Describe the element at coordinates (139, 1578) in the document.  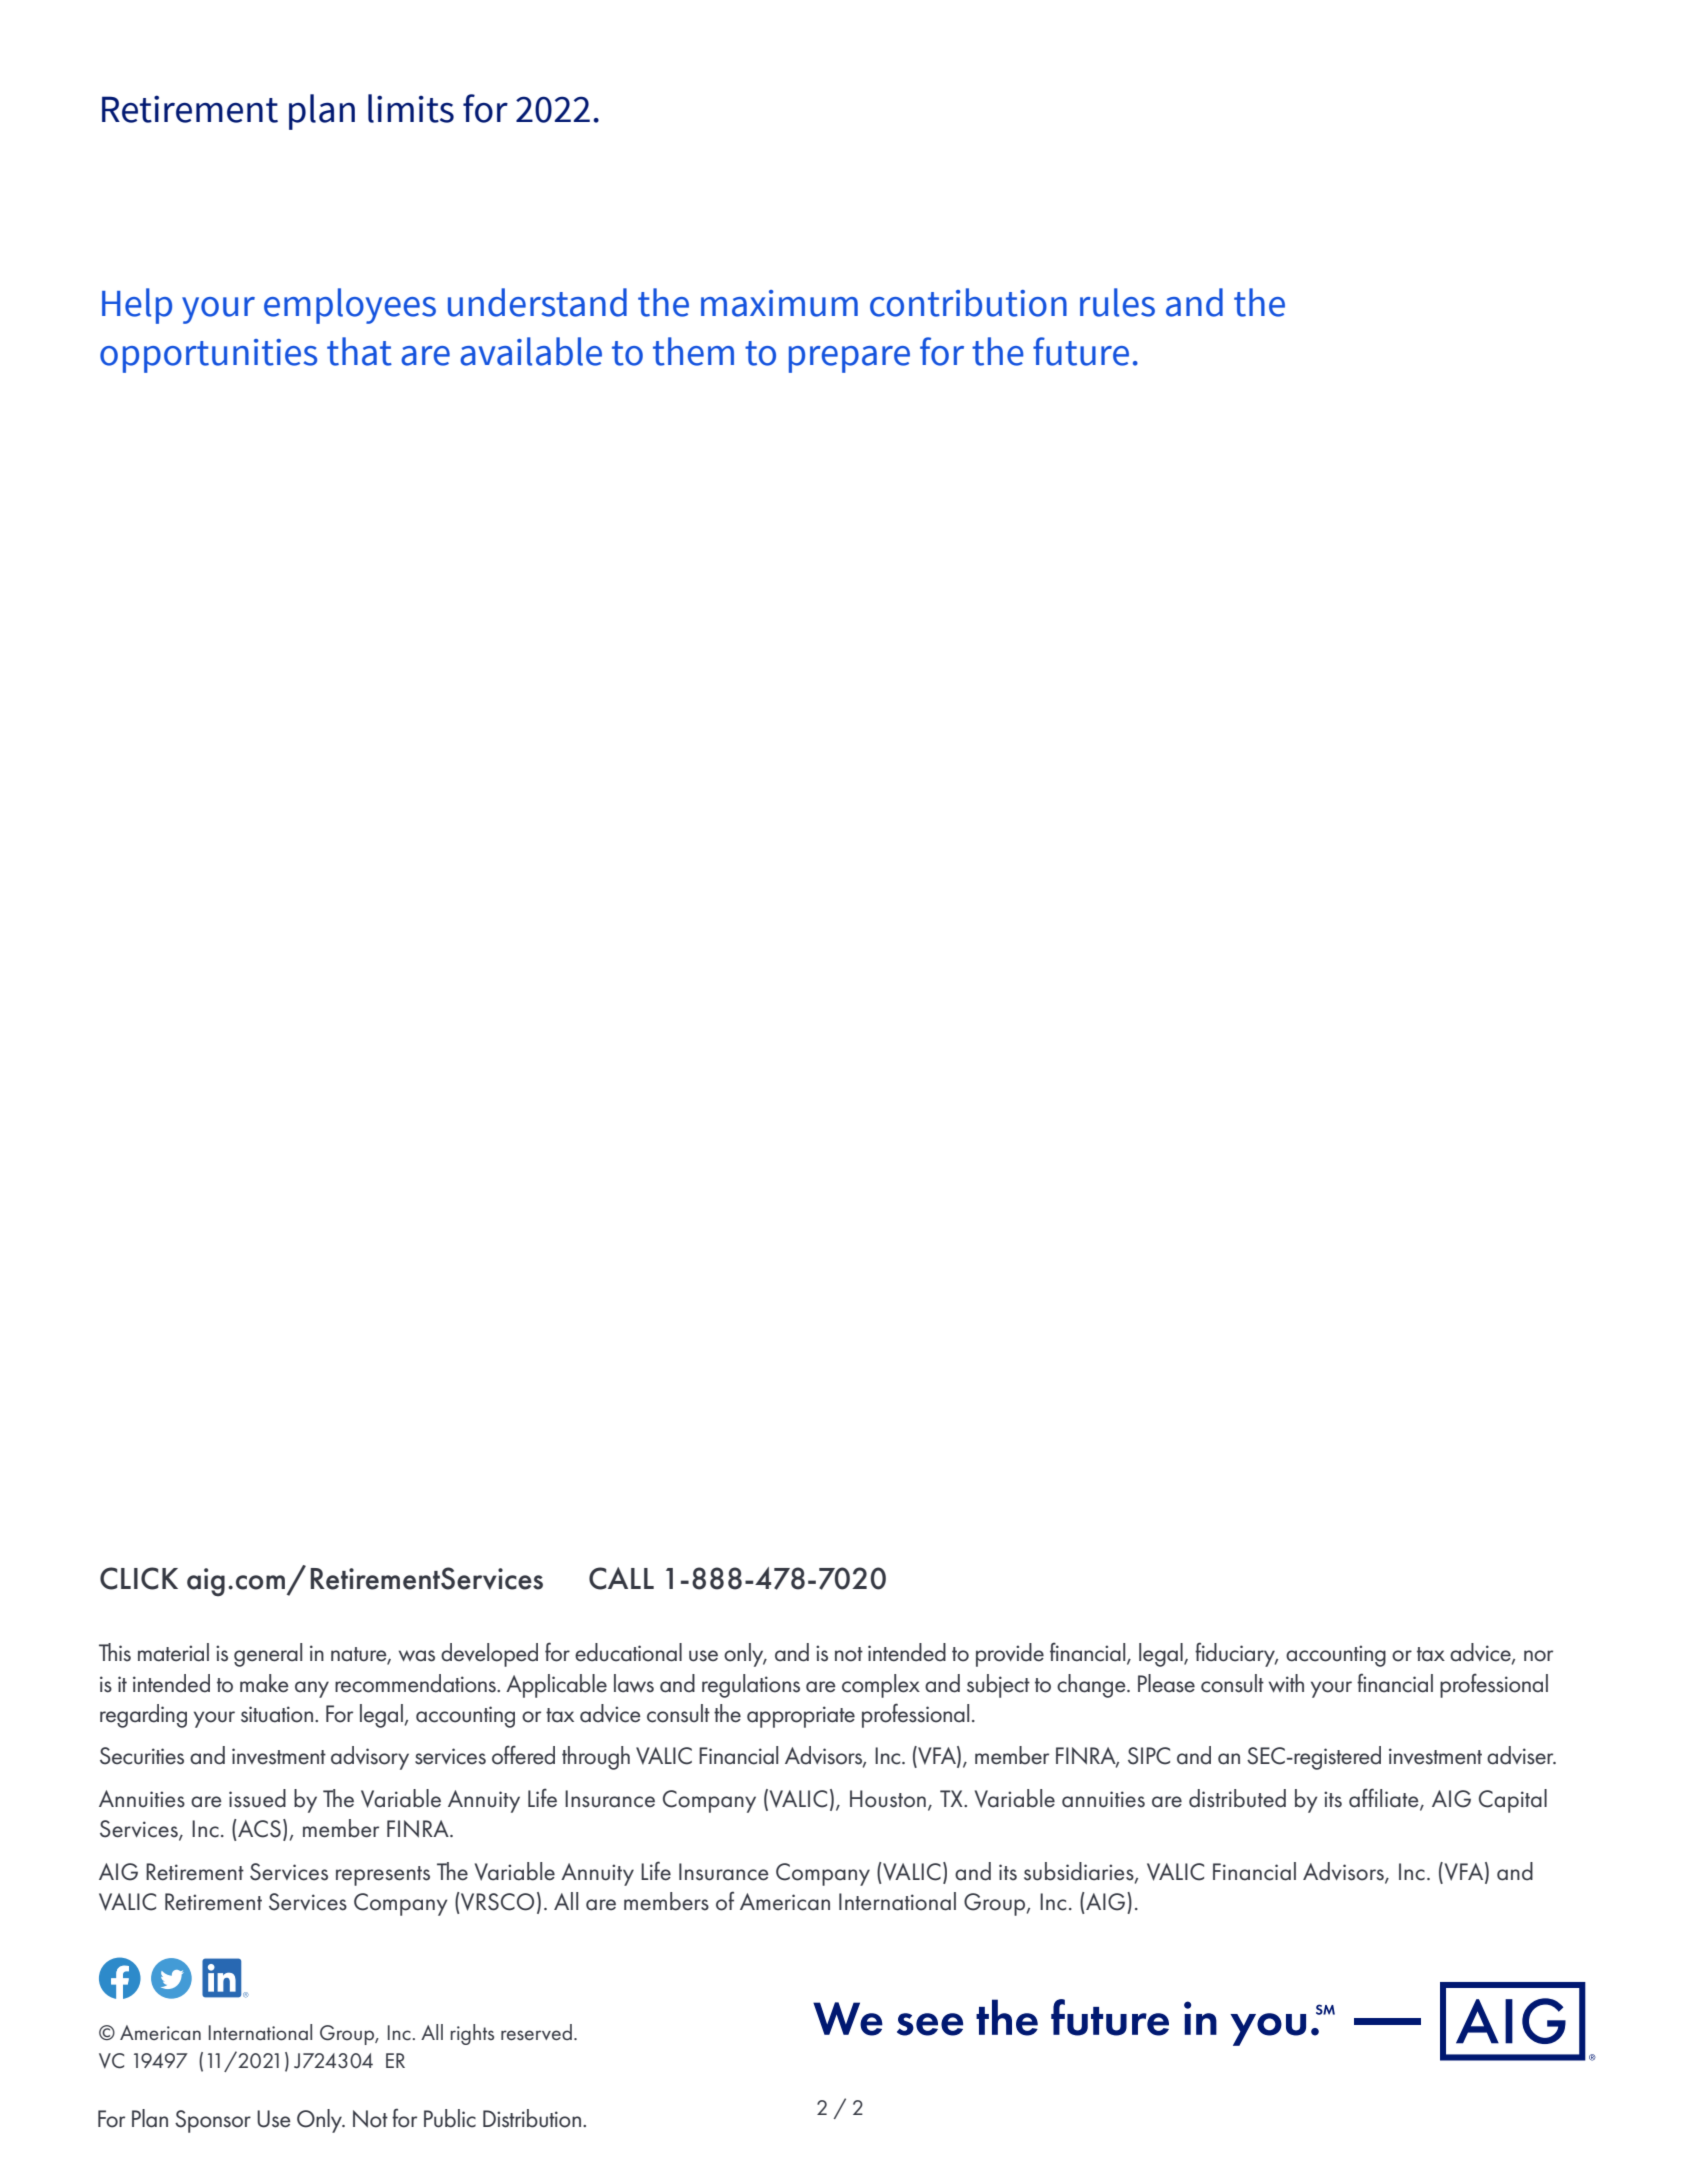
I see `CLICK` at that location.
